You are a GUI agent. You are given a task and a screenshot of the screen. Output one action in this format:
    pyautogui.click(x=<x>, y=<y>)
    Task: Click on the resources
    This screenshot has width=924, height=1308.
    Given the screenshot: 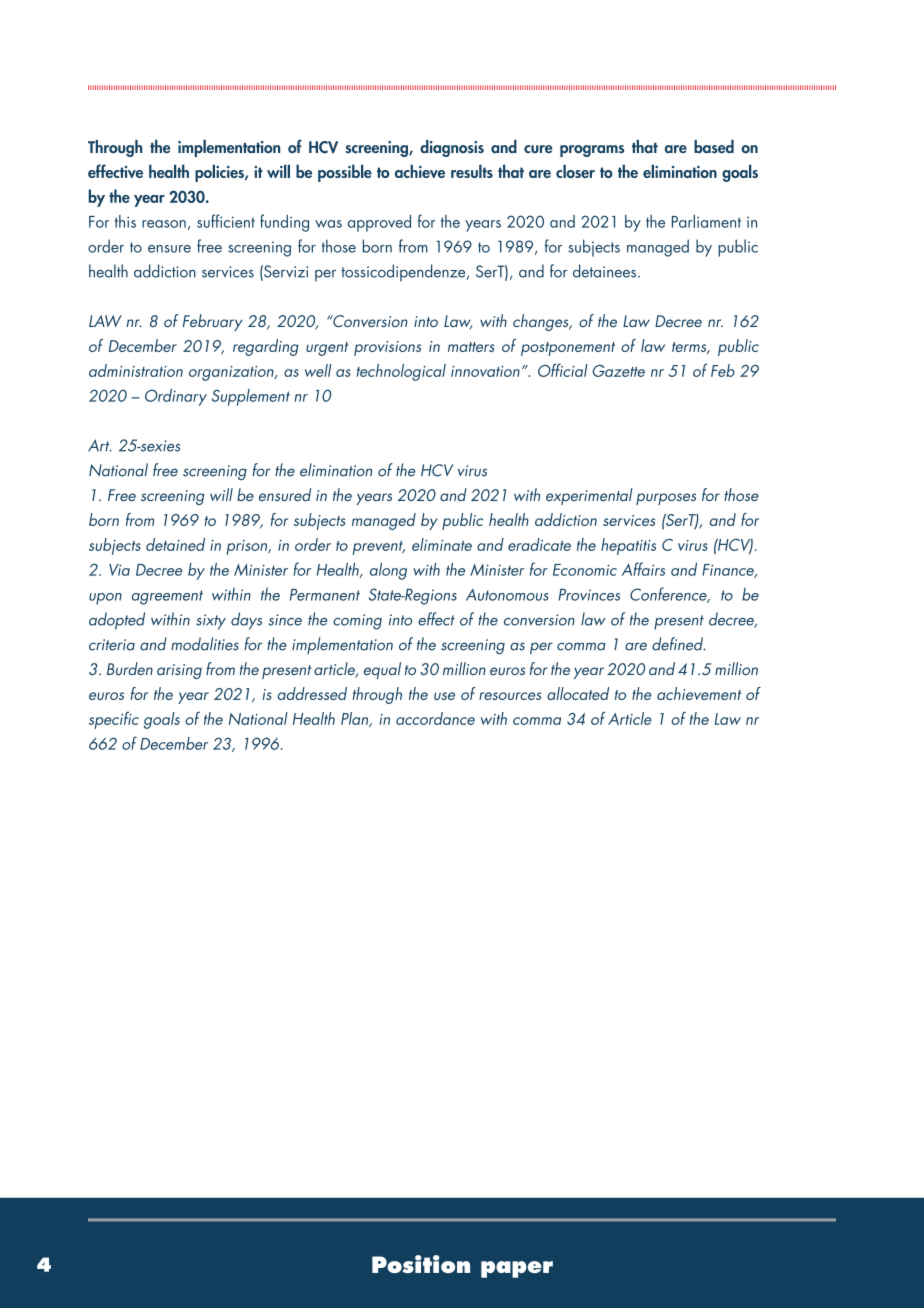 What is the action you would take?
    pyautogui.click(x=510, y=696)
